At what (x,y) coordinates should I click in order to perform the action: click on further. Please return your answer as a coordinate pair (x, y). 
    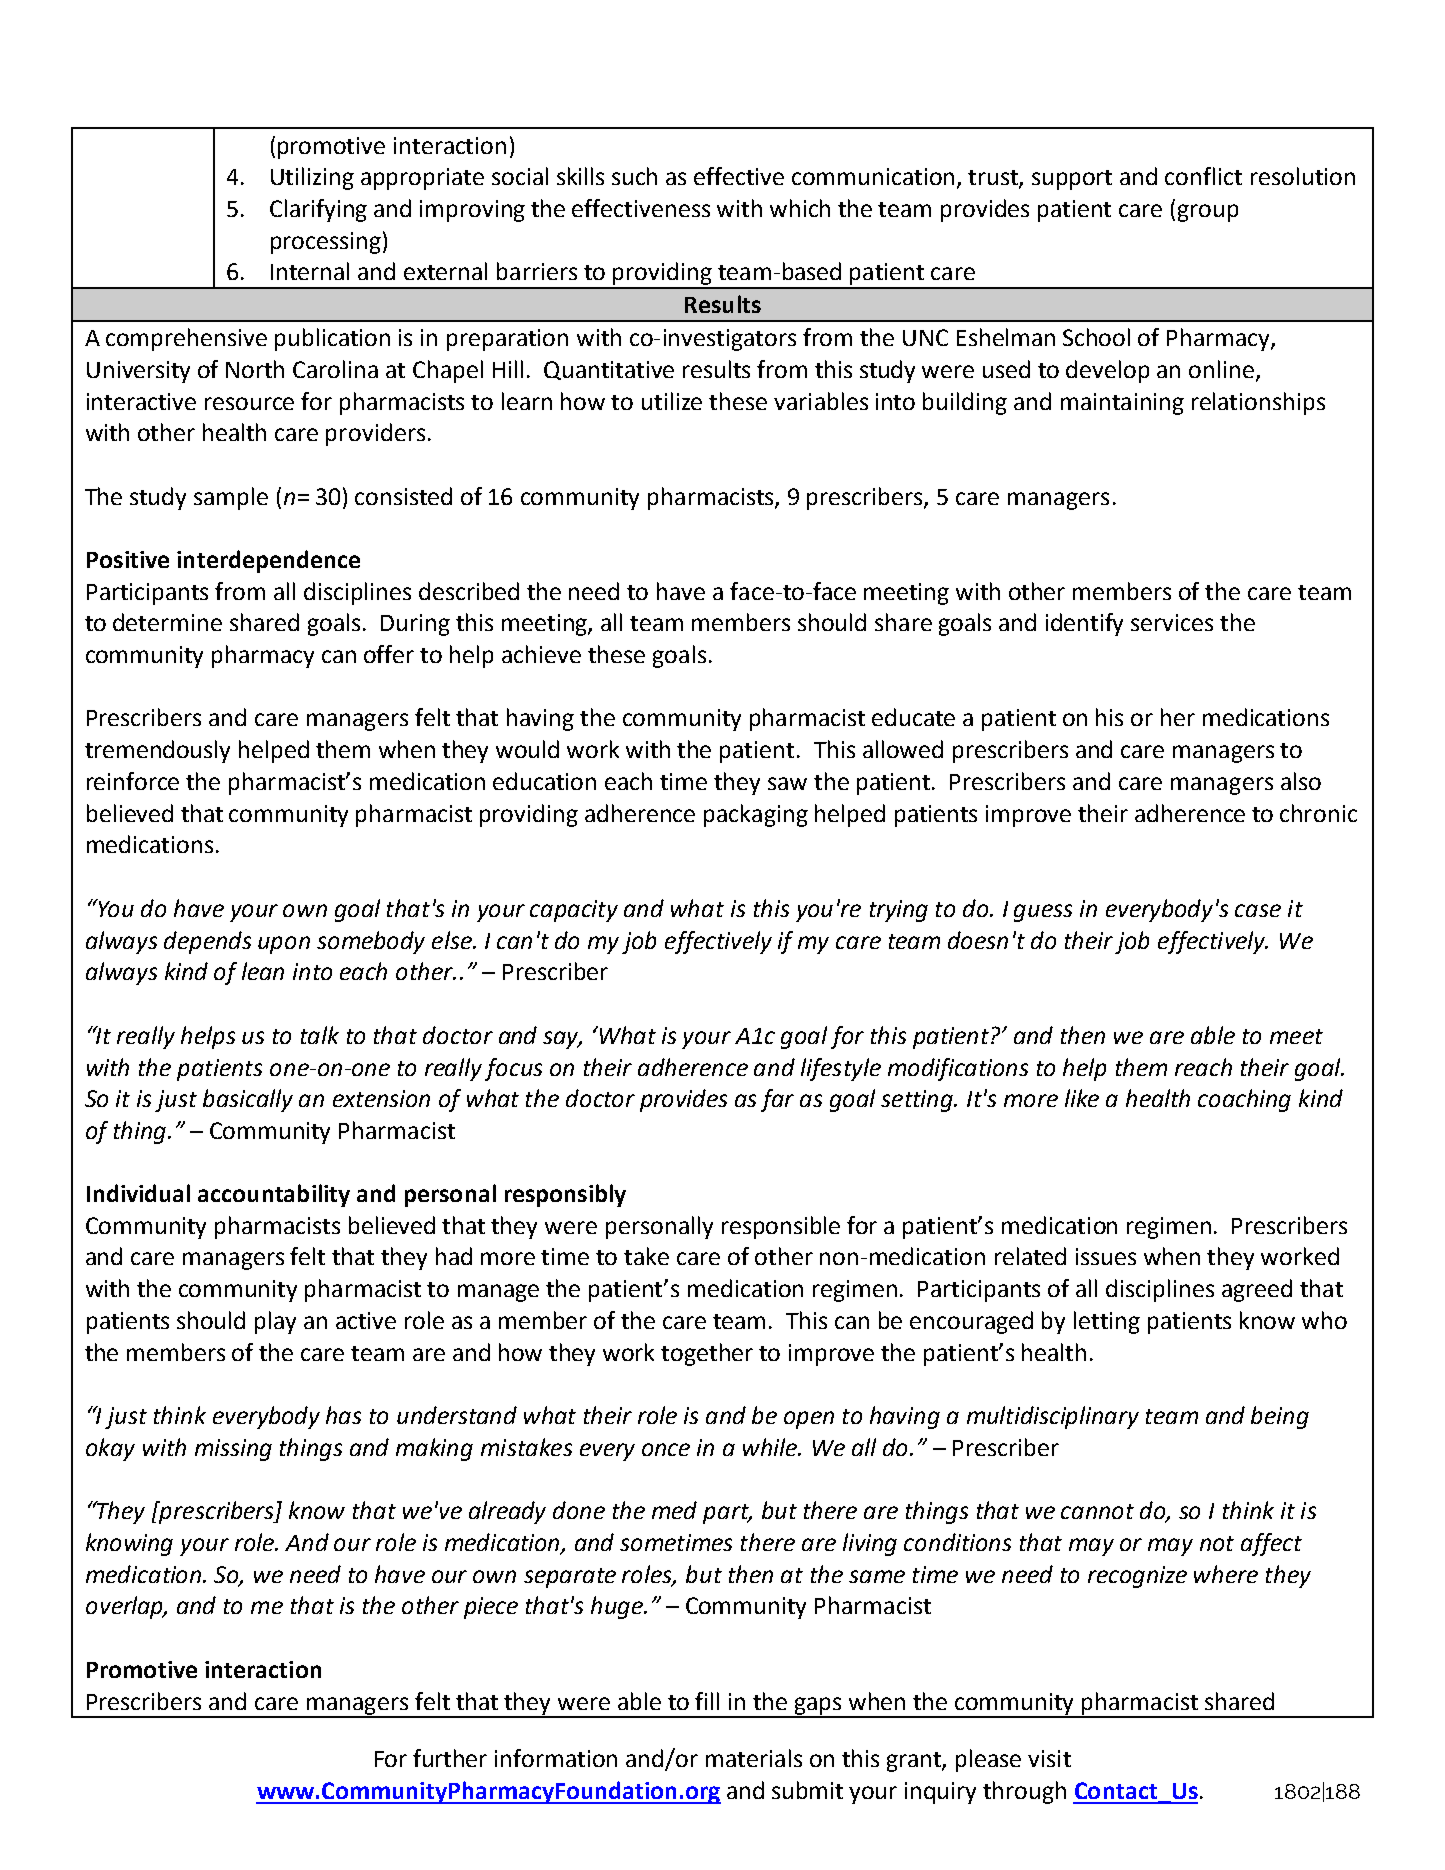
    Looking at the image, I should click on (450, 1758).
